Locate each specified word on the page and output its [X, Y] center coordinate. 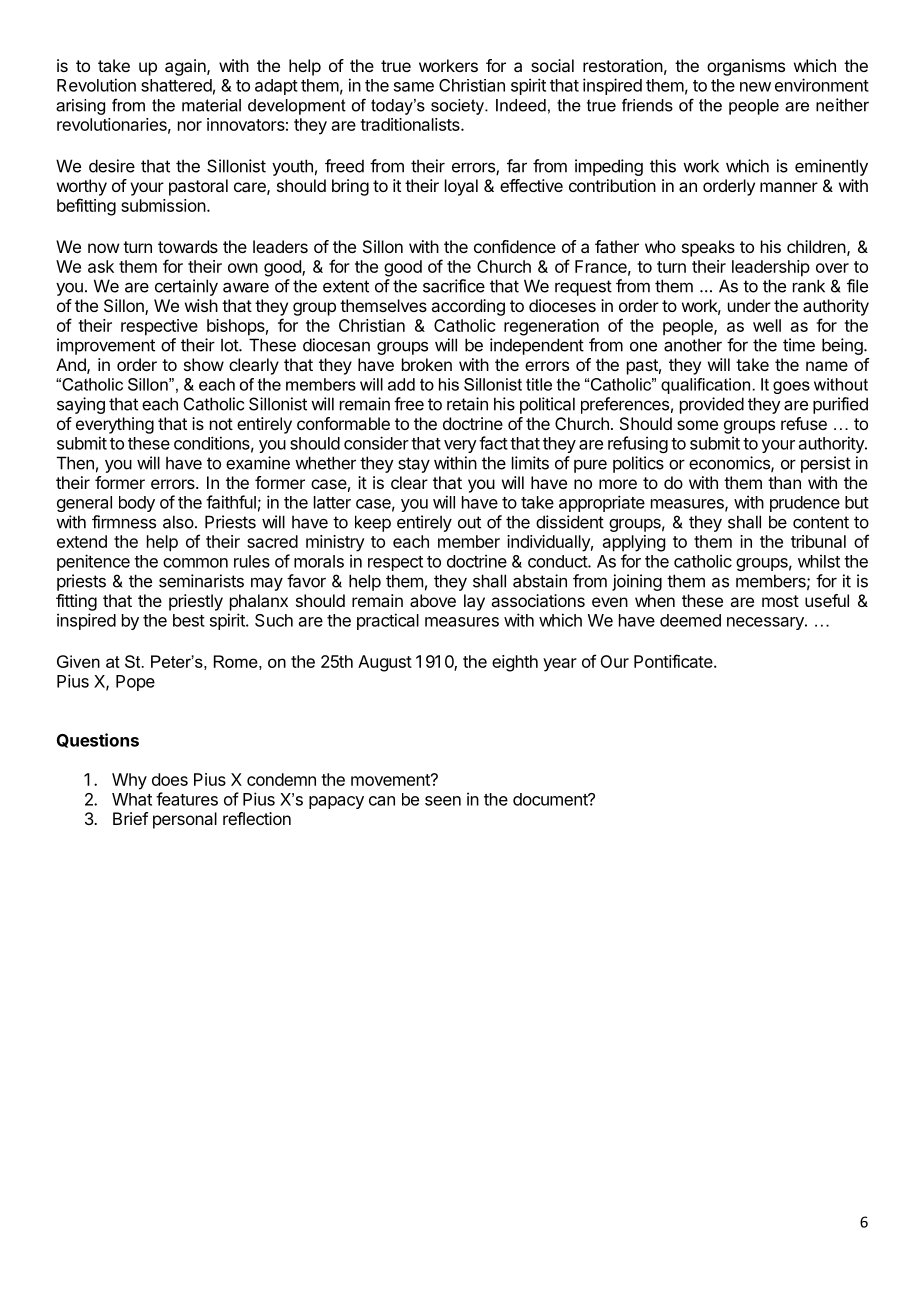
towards [188, 246]
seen [443, 801]
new [755, 87]
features [187, 799]
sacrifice [454, 286]
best [189, 620]
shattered [176, 85]
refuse [804, 423]
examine [258, 463]
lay [474, 602]
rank [809, 286]
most [780, 601]
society [458, 107]
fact [493, 443]
